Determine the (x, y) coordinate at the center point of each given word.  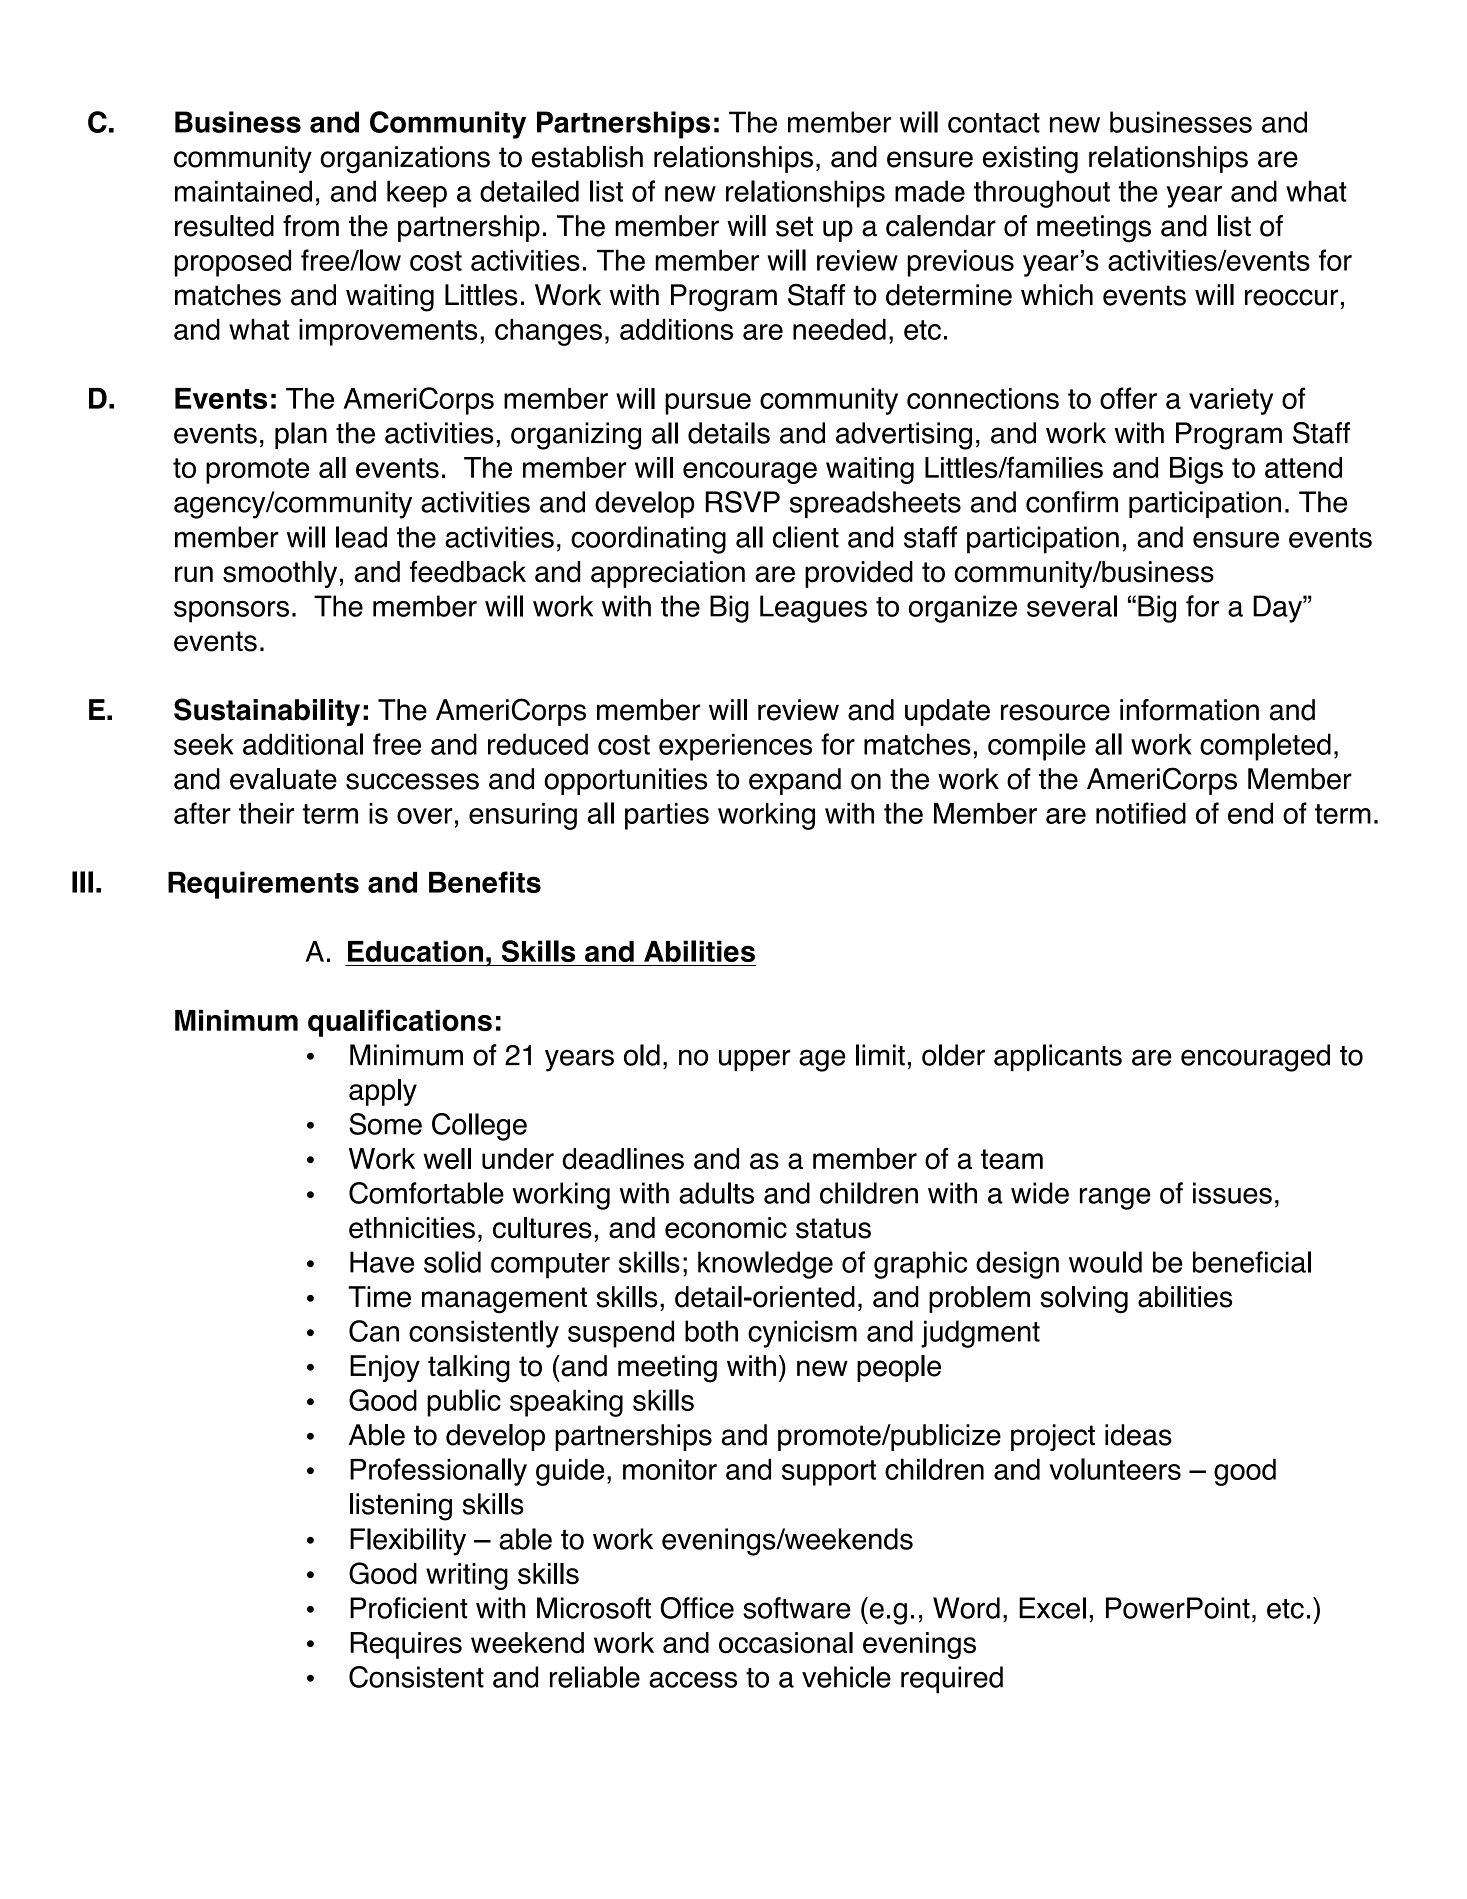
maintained (243, 191)
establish (587, 157)
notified (1141, 813)
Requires (406, 1645)
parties (667, 816)
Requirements (263, 885)
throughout (1042, 194)
